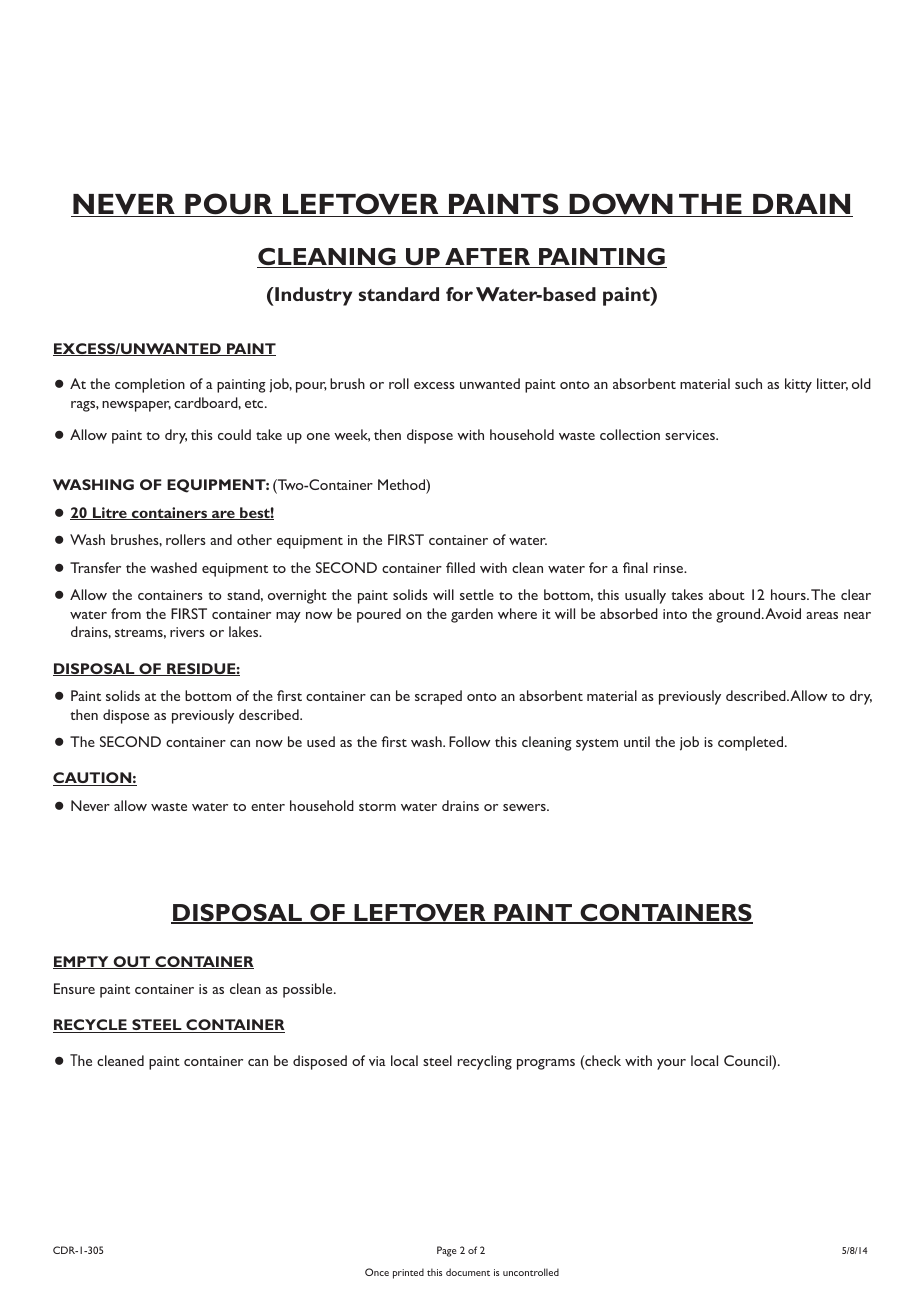  What do you see at coordinates (488, 258) in the screenshot?
I see `AFTER` at bounding box center [488, 258].
